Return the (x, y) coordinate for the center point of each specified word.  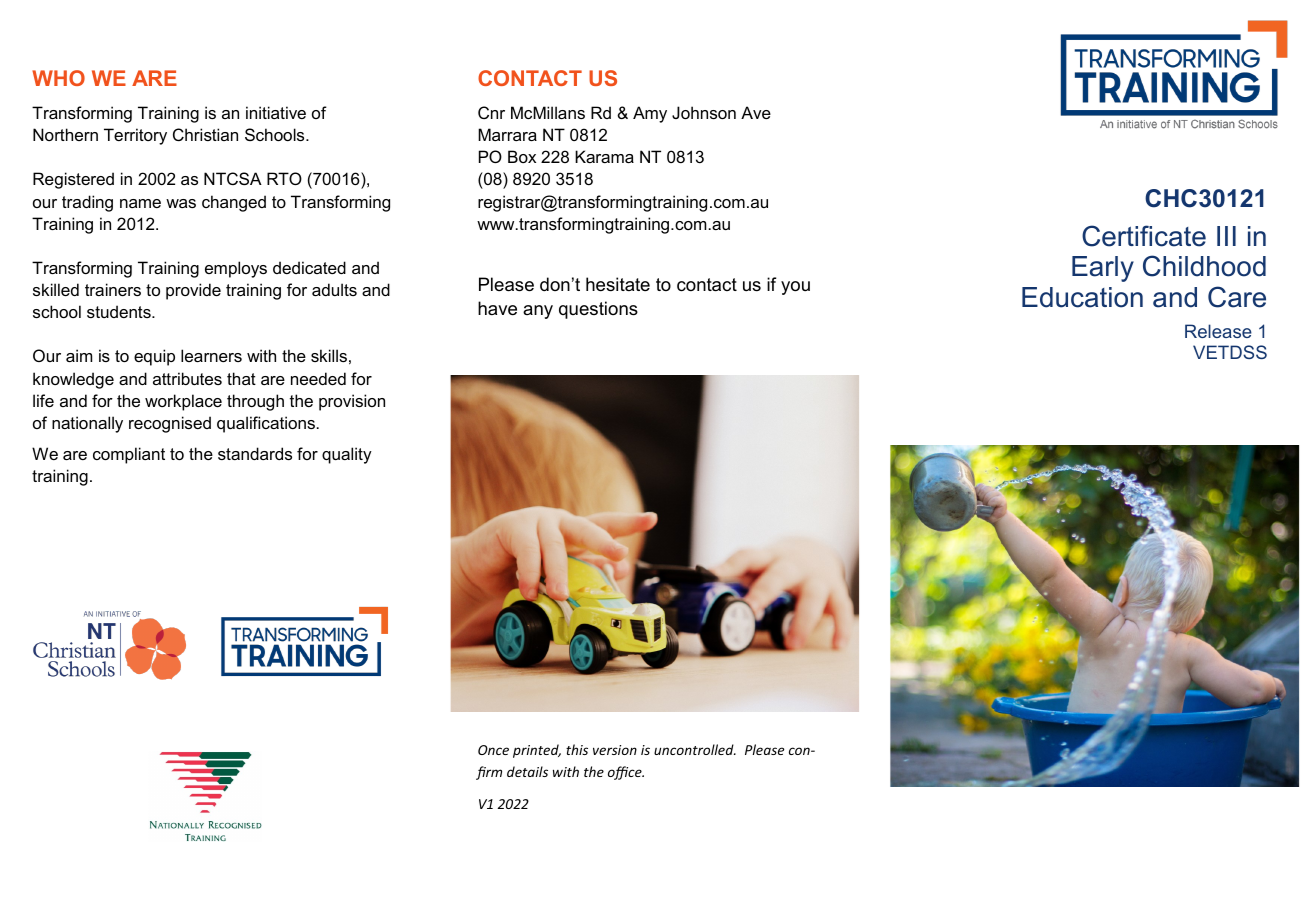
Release (1218, 331)
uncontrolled (695, 749)
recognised (170, 424)
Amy (650, 114)
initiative (276, 112)
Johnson (704, 112)
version (615, 750)
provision (352, 402)
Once (493, 750)
